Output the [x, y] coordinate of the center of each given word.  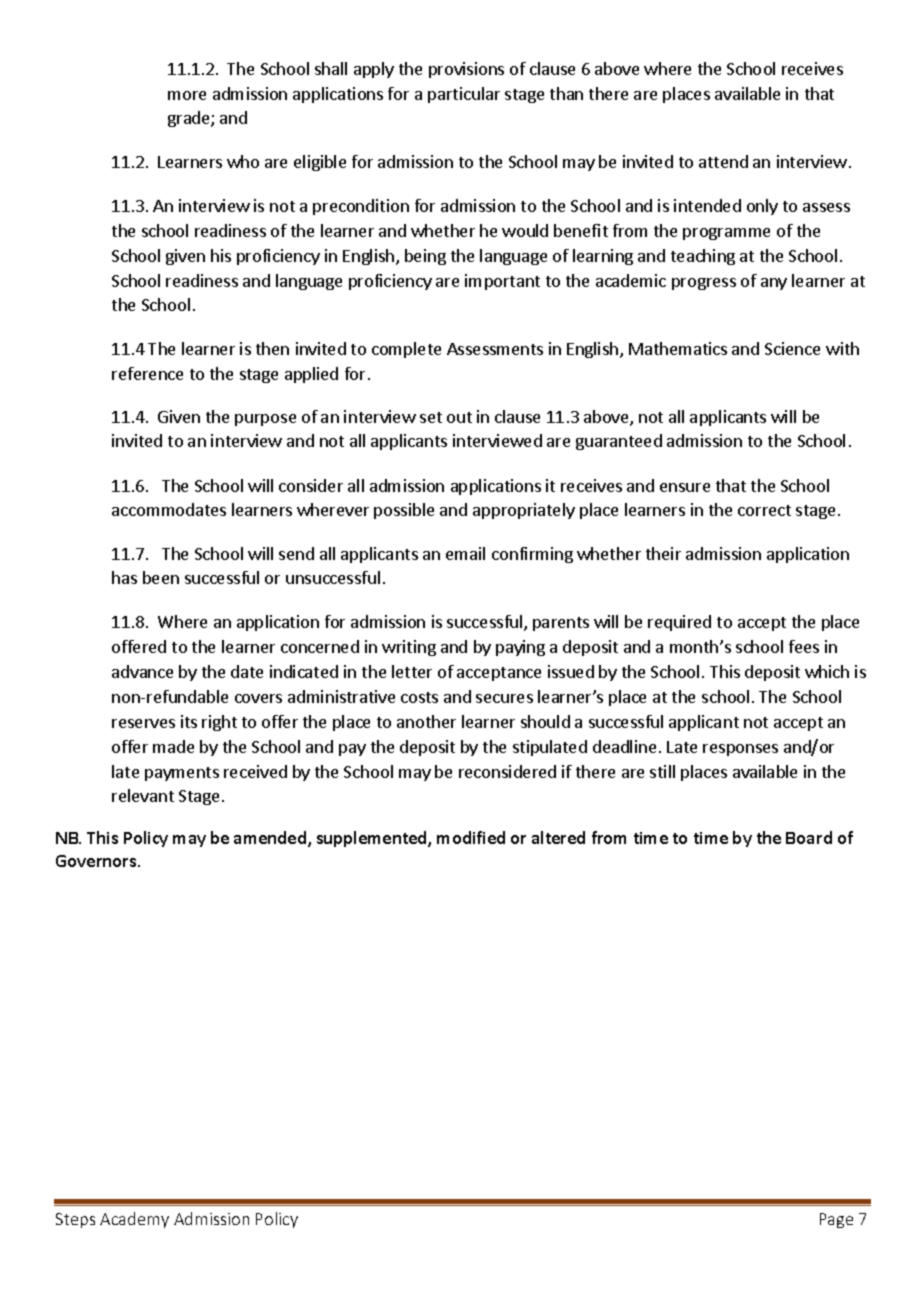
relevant [143, 795]
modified [471, 837]
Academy [134, 1220]
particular [464, 95]
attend [723, 161]
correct [764, 510]
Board [809, 837]
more [187, 95]
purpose [265, 420]
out [459, 417]
